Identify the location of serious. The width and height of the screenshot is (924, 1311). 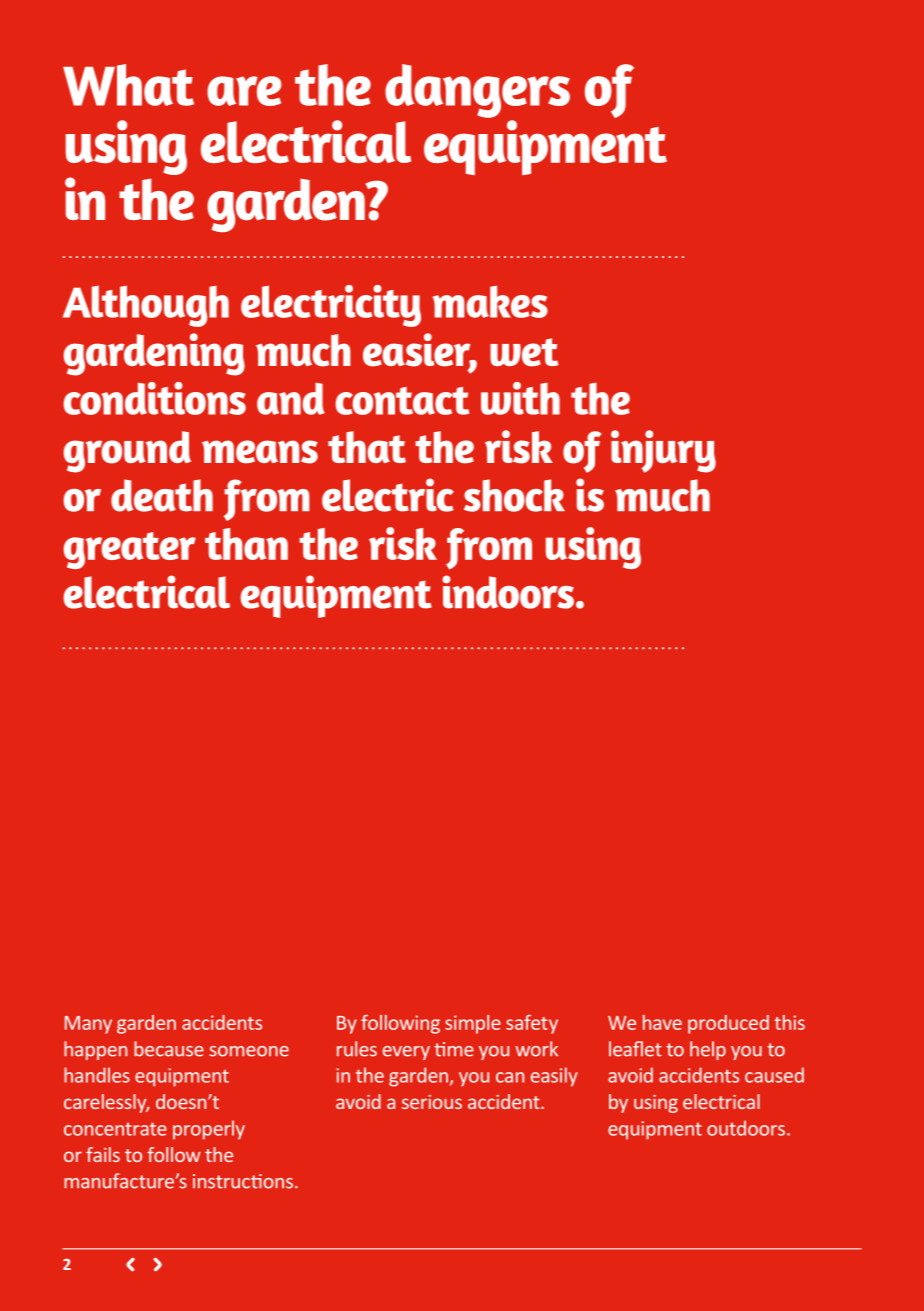
(432, 1102).
